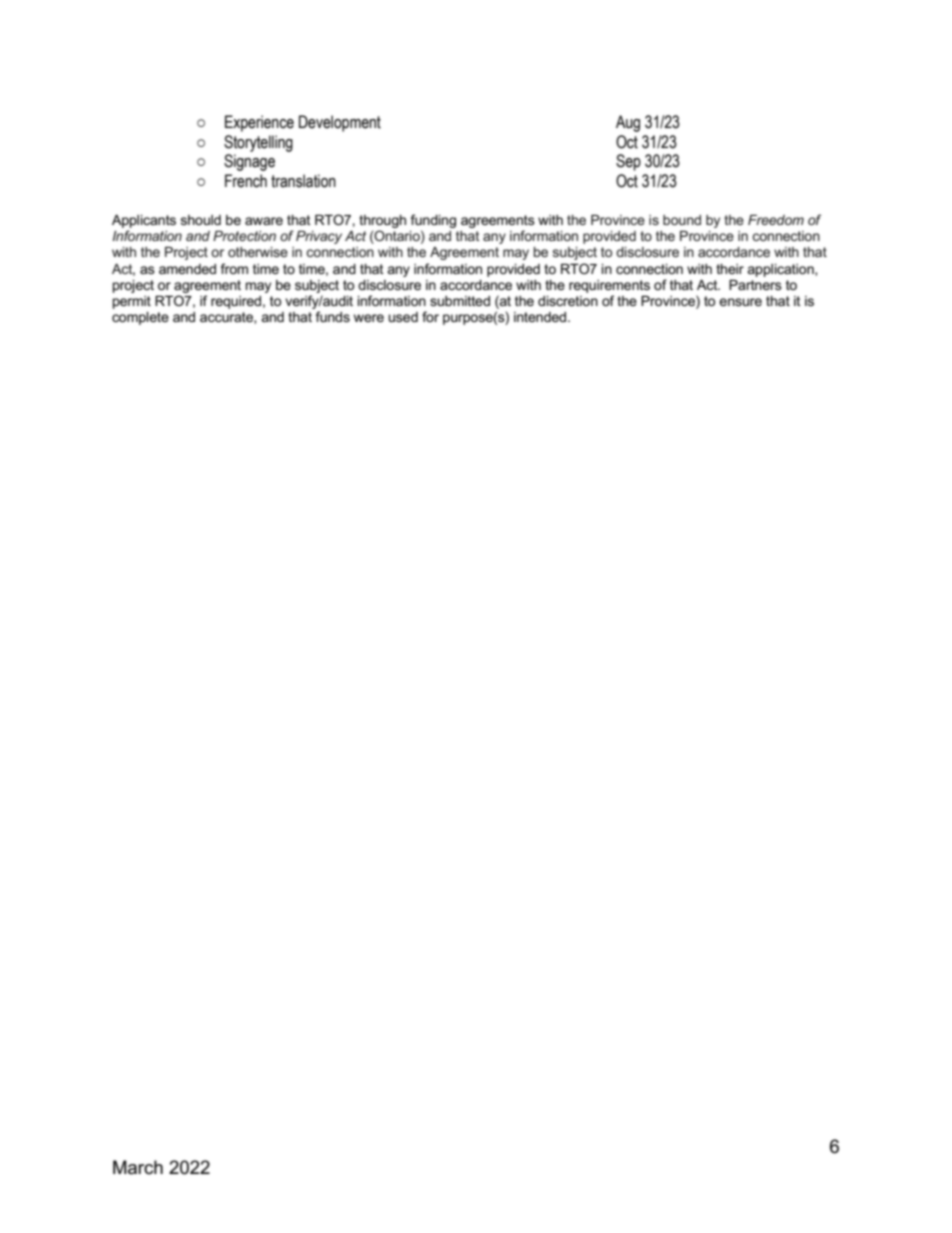 Image resolution: width=952 pixels, height=1233 pixels. I want to click on intended, so click(541, 317).
